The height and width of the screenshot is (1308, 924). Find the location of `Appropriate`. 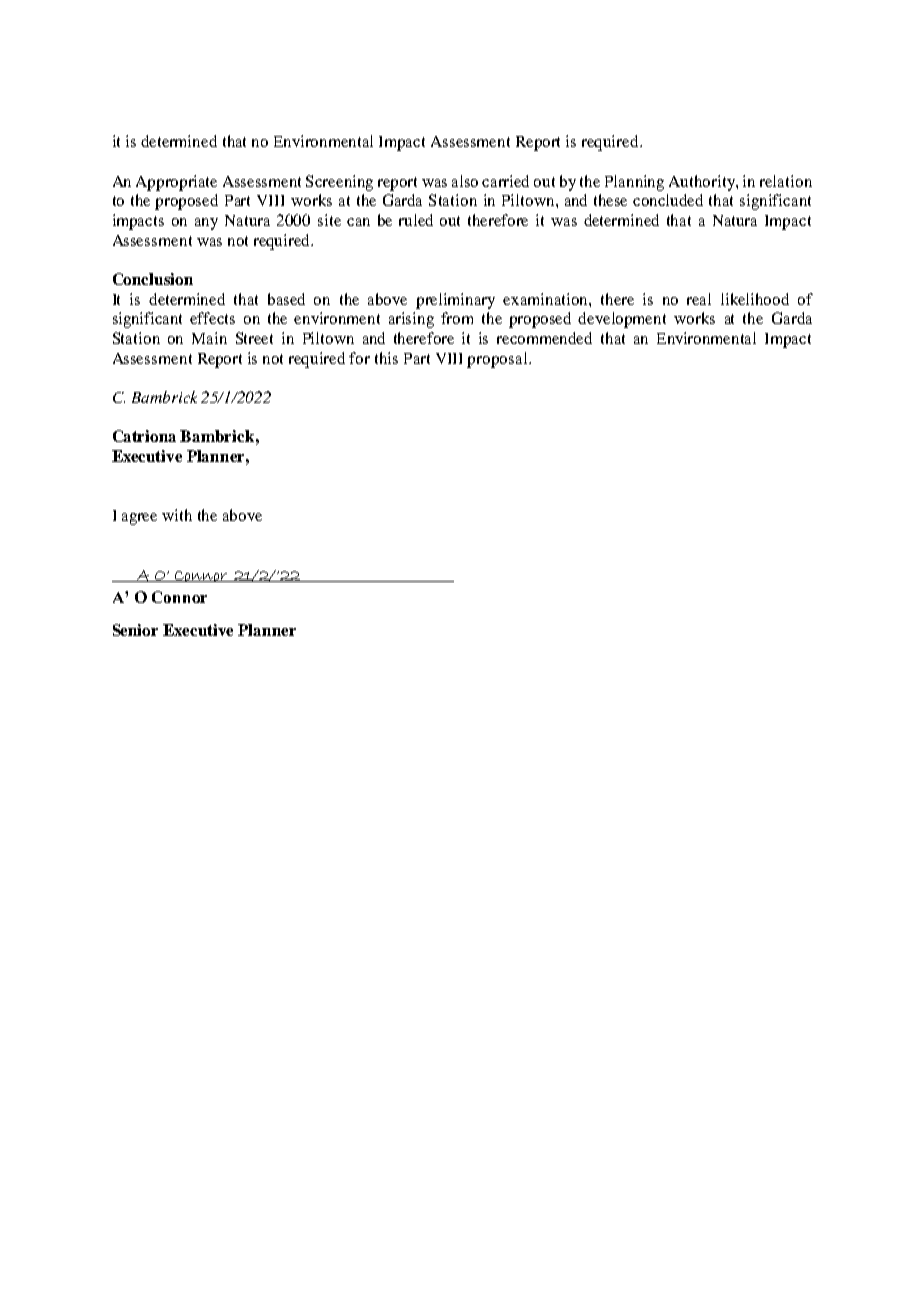

Appropriate is located at coordinates (176, 183).
